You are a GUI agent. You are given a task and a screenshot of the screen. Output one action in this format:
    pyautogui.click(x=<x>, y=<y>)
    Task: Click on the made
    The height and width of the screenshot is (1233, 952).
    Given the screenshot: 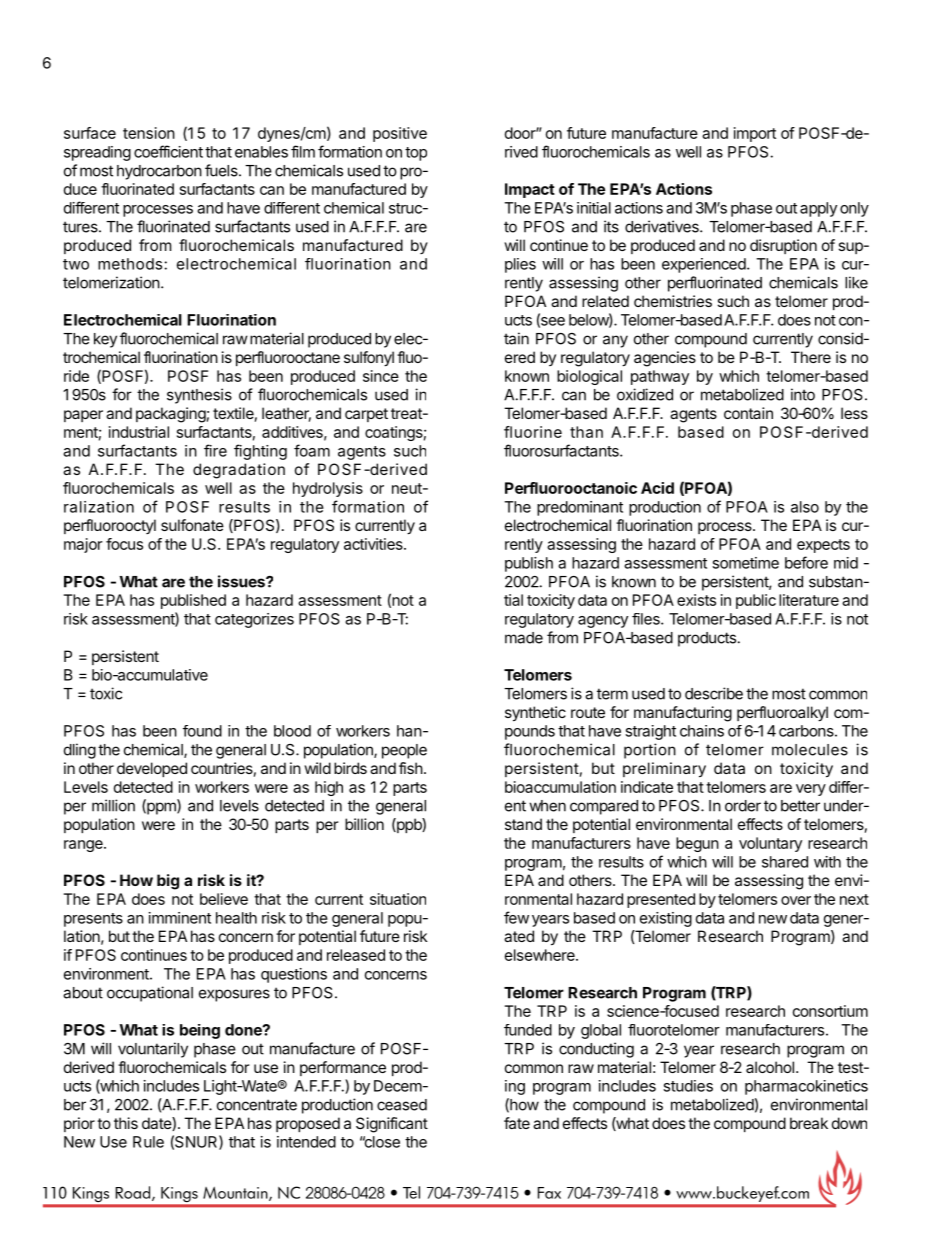 What is the action you would take?
    pyautogui.click(x=524, y=638)
